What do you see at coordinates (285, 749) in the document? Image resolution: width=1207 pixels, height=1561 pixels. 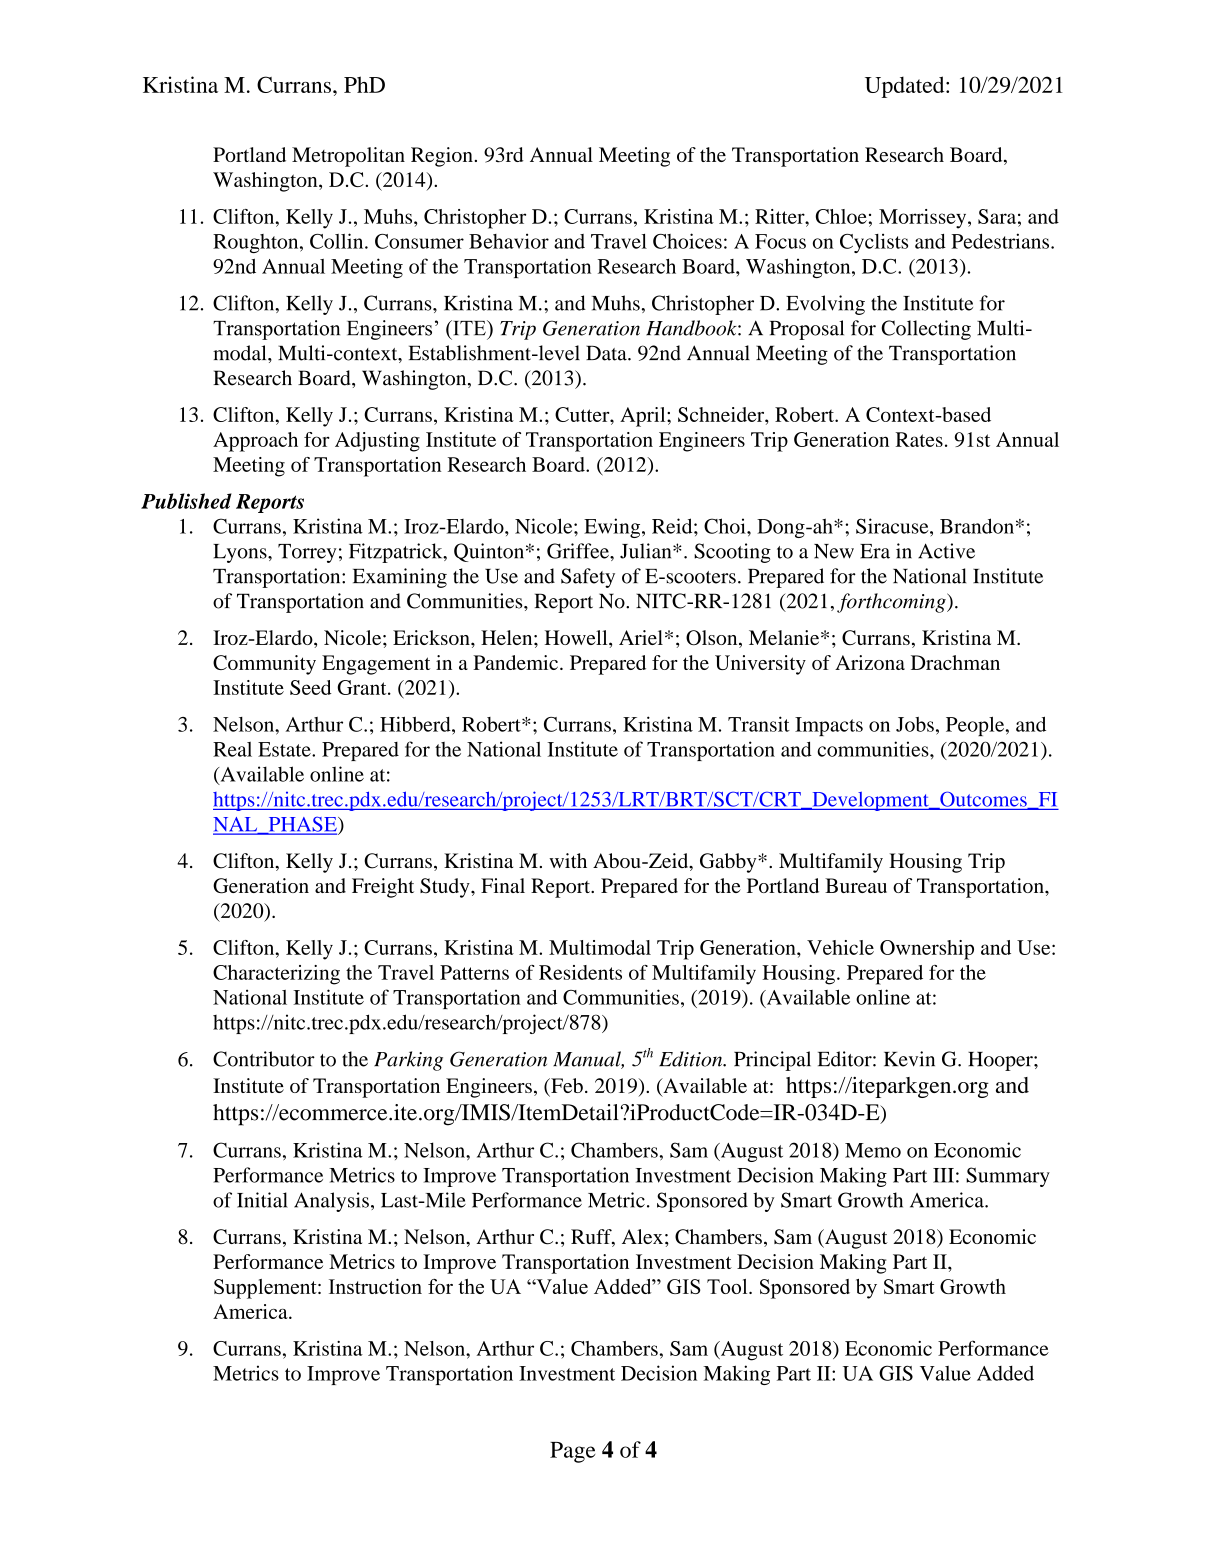 I see `Estate` at bounding box center [285, 749].
